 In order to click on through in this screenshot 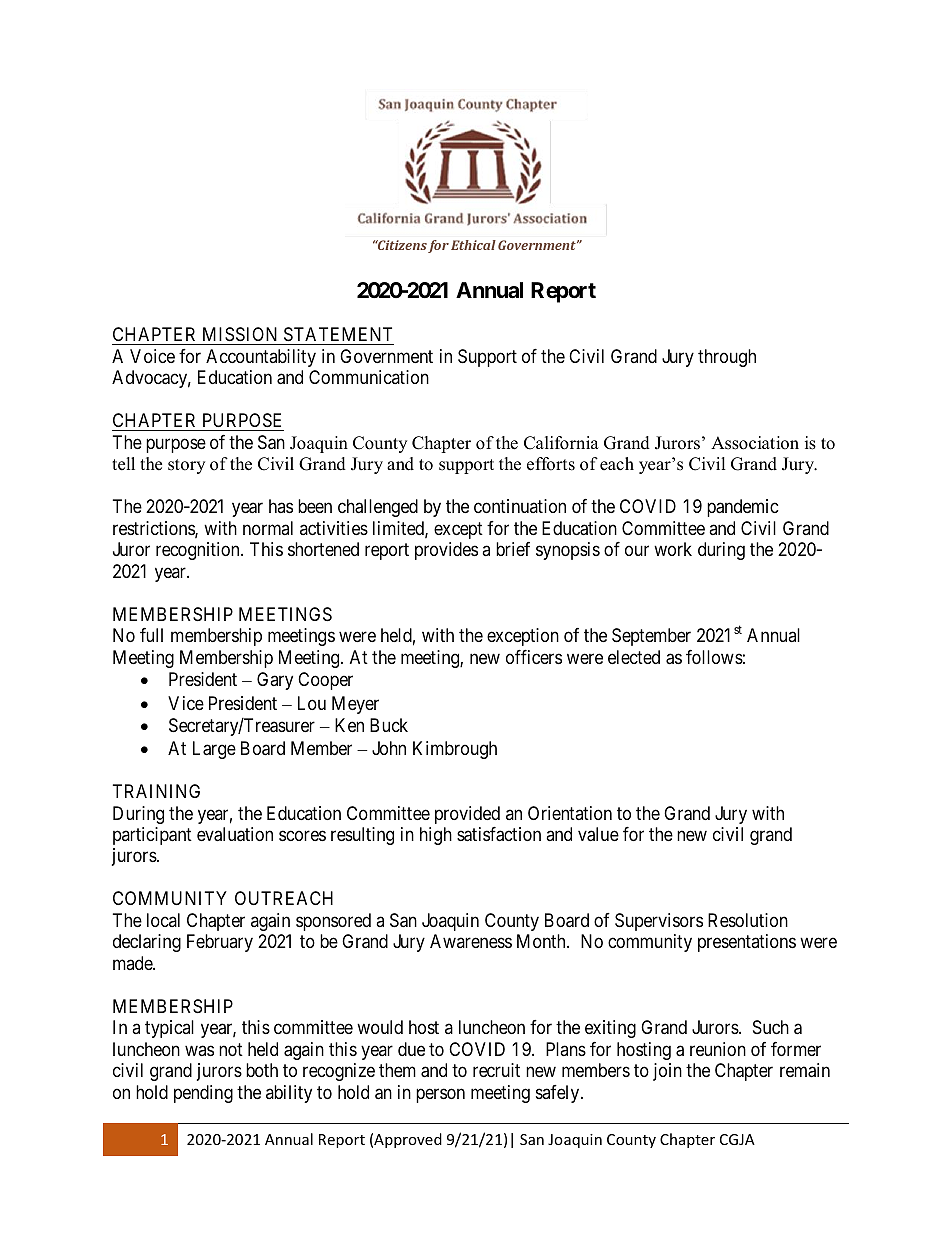, I will do `click(727, 358)`.
